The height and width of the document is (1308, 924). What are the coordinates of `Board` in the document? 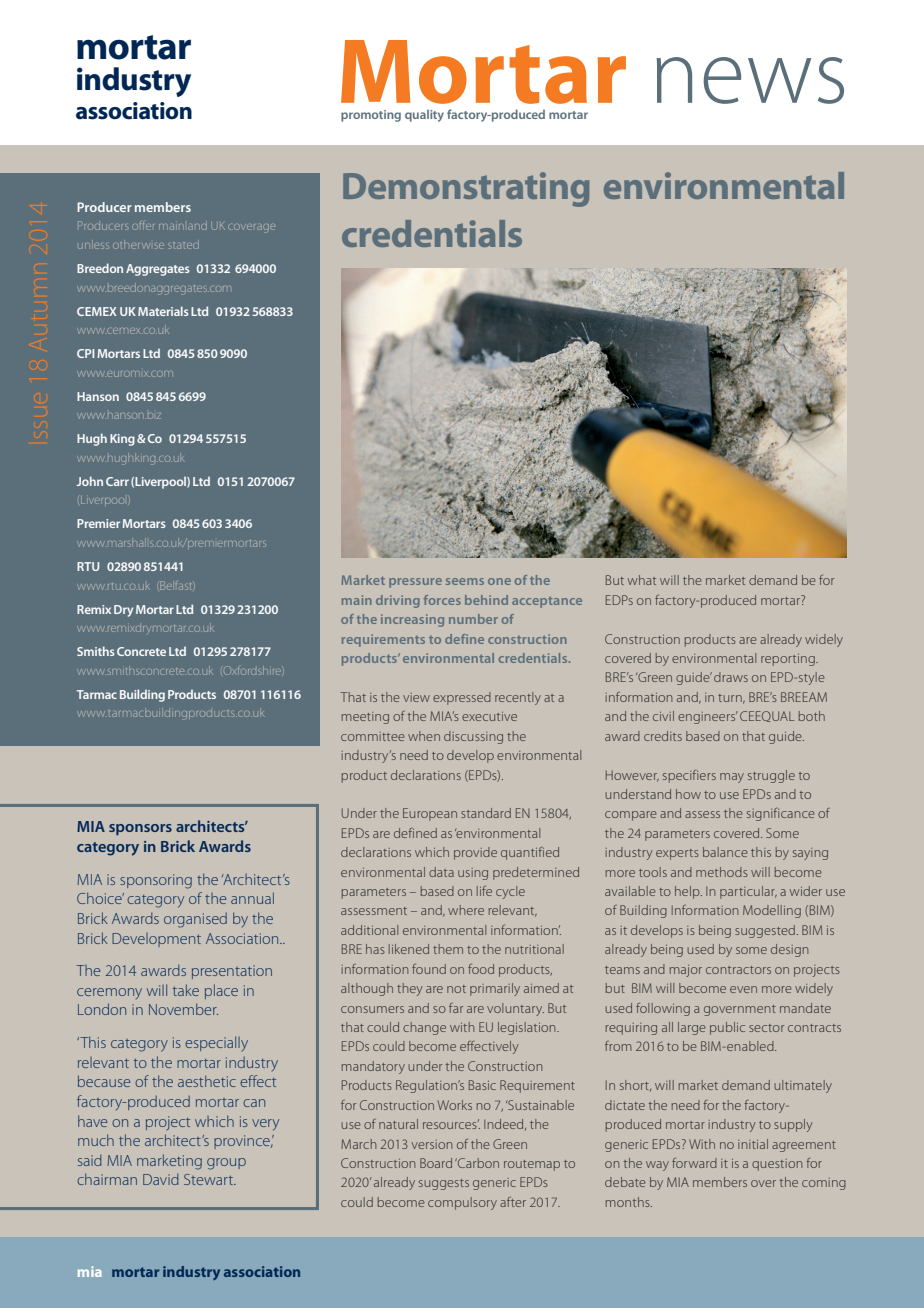 It's located at (436, 1163).
